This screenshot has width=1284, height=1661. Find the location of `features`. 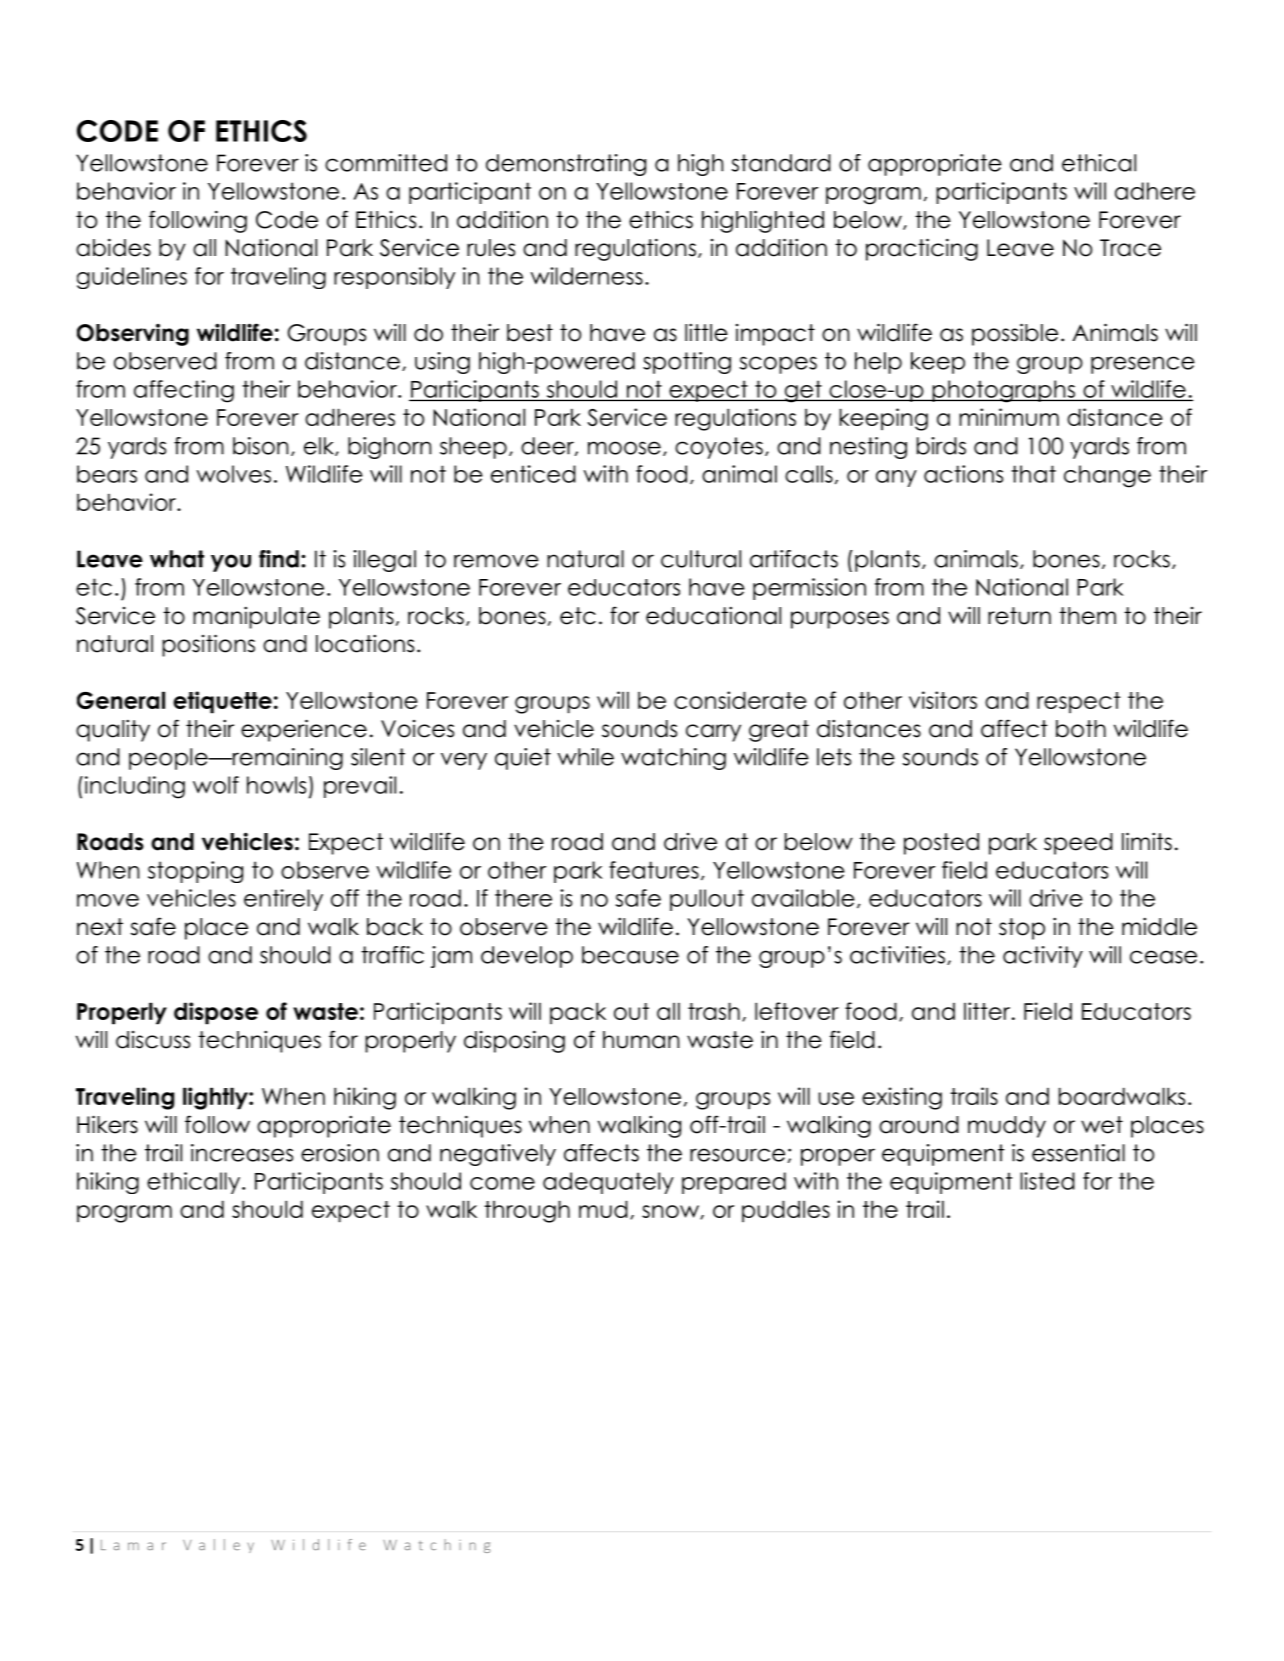

features is located at coordinates (654, 870).
